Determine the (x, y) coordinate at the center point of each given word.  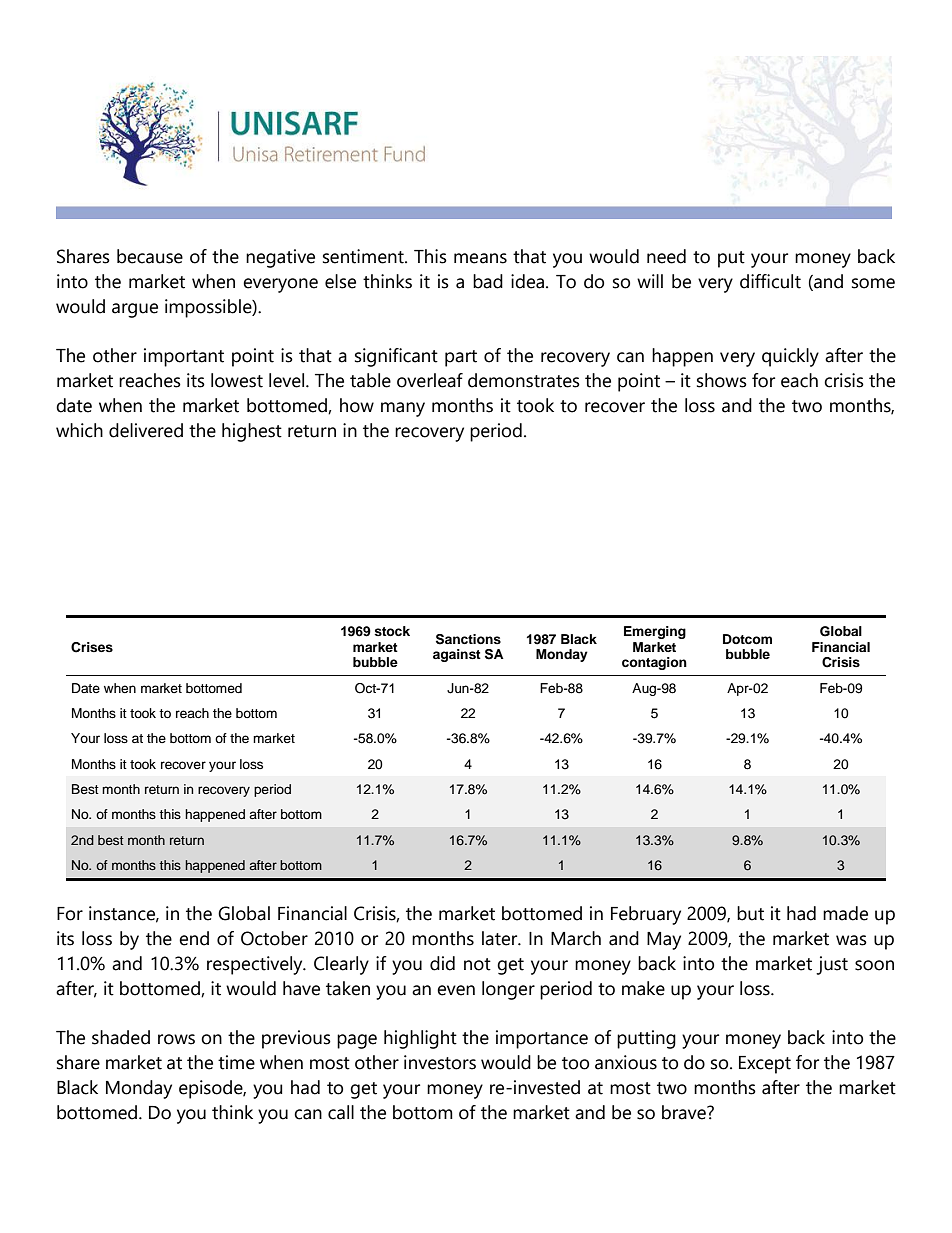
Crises (92, 647)
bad (488, 281)
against (457, 655)
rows (176, 1039)
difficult (770, 281)
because (150, 256)
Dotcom (747, 639)
